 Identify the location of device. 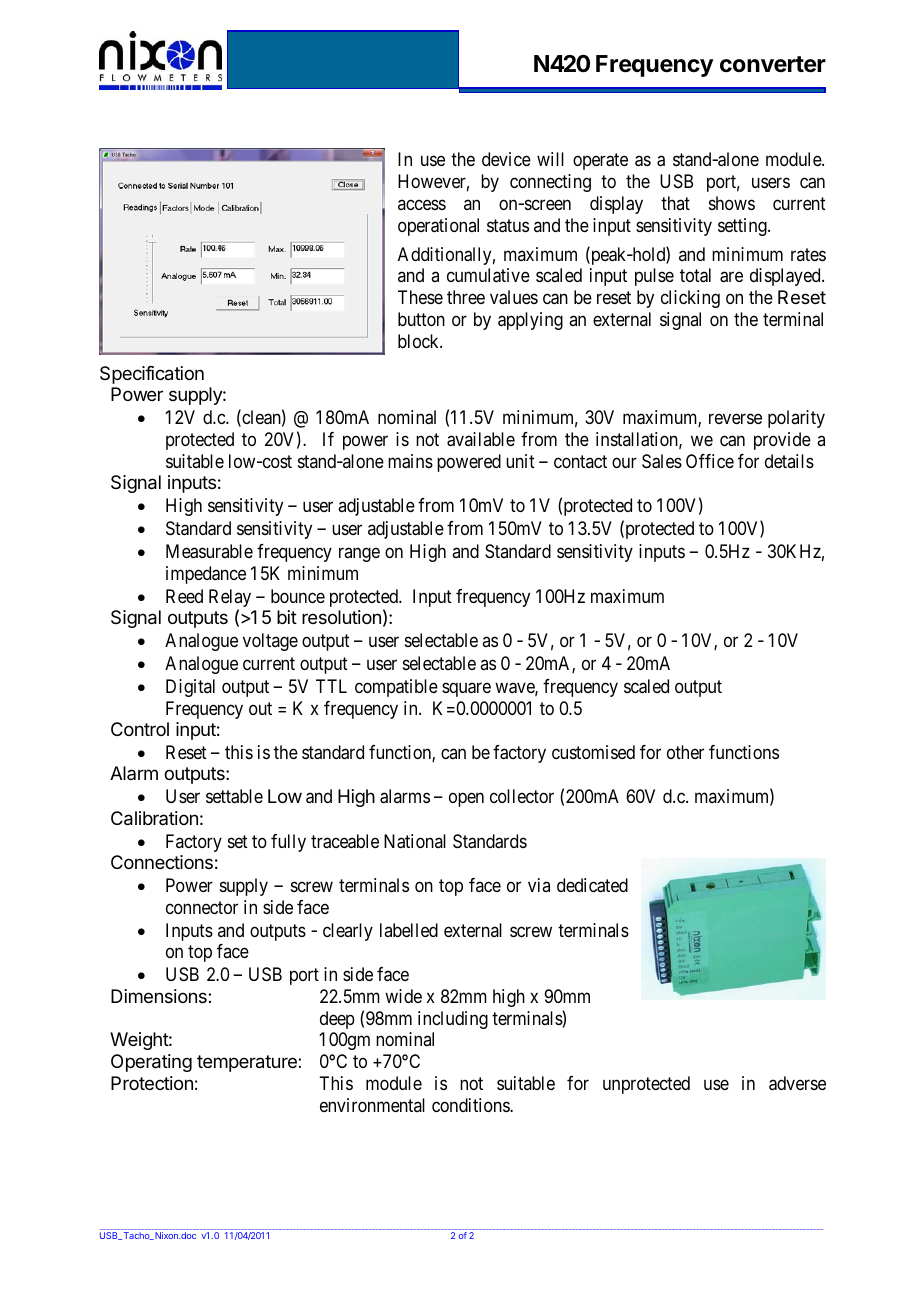
(506, 159).
